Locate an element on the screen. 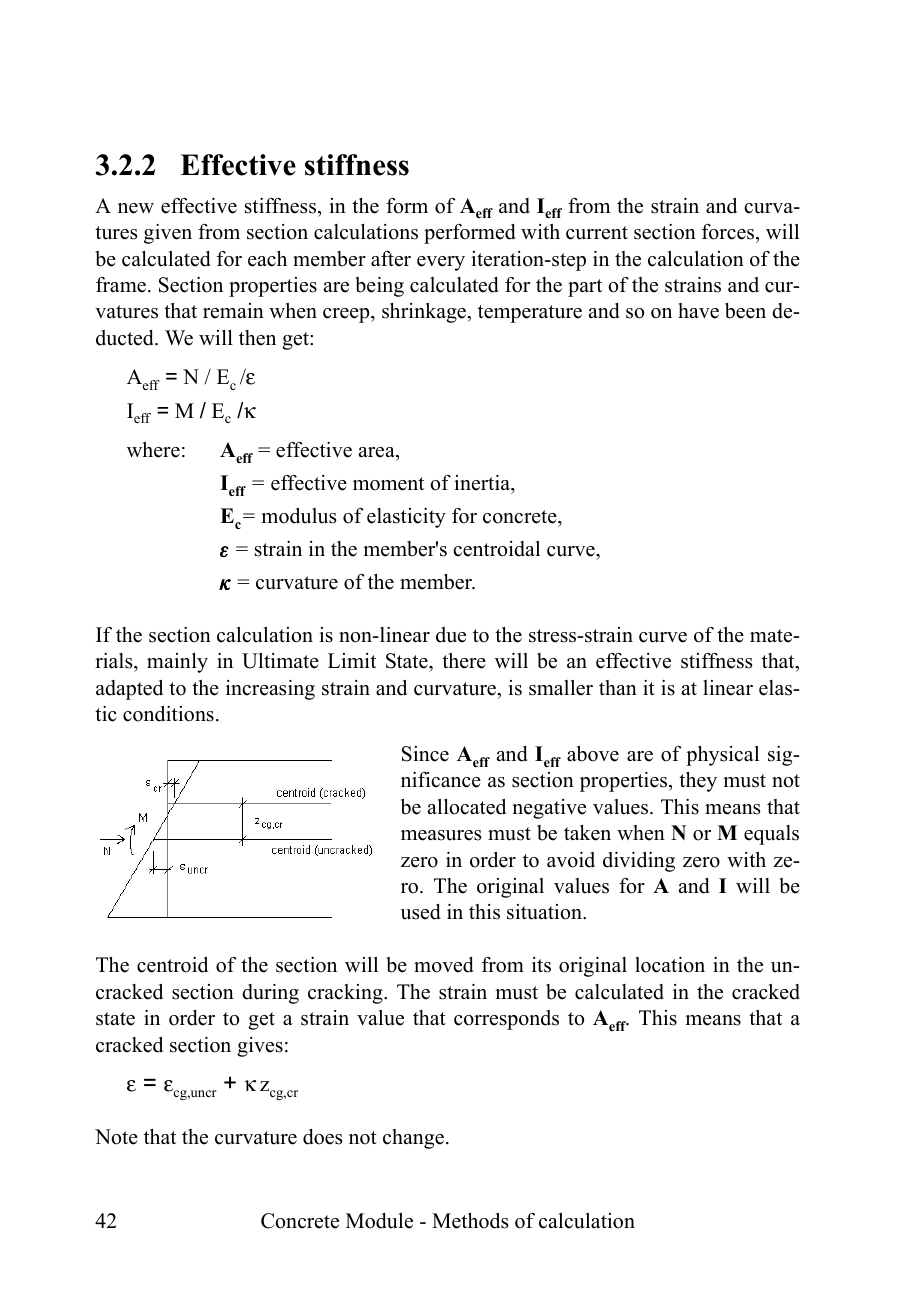  adapted is located at coordinates (129, 690).
